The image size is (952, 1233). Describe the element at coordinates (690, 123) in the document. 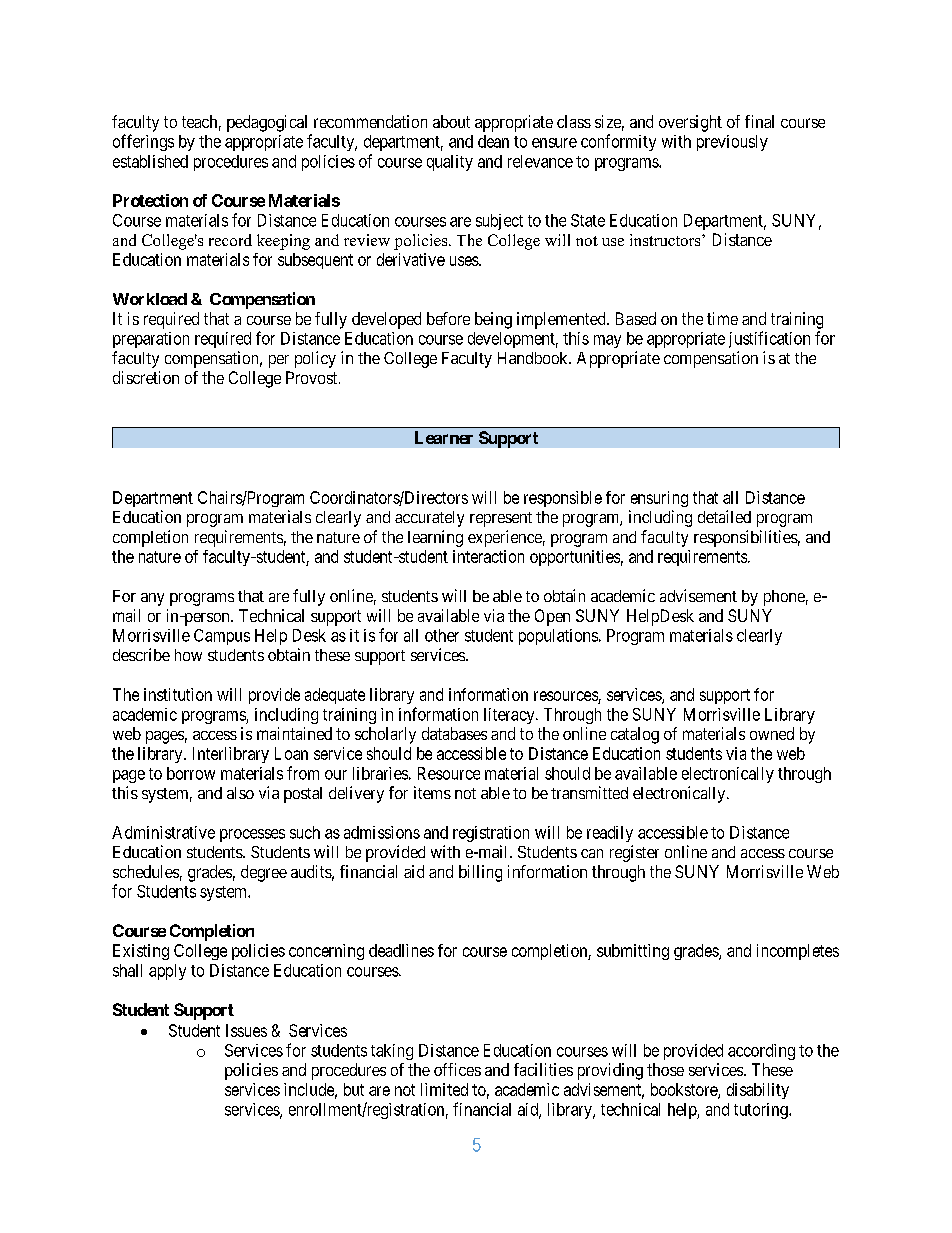

I see `oversight` at that location.
